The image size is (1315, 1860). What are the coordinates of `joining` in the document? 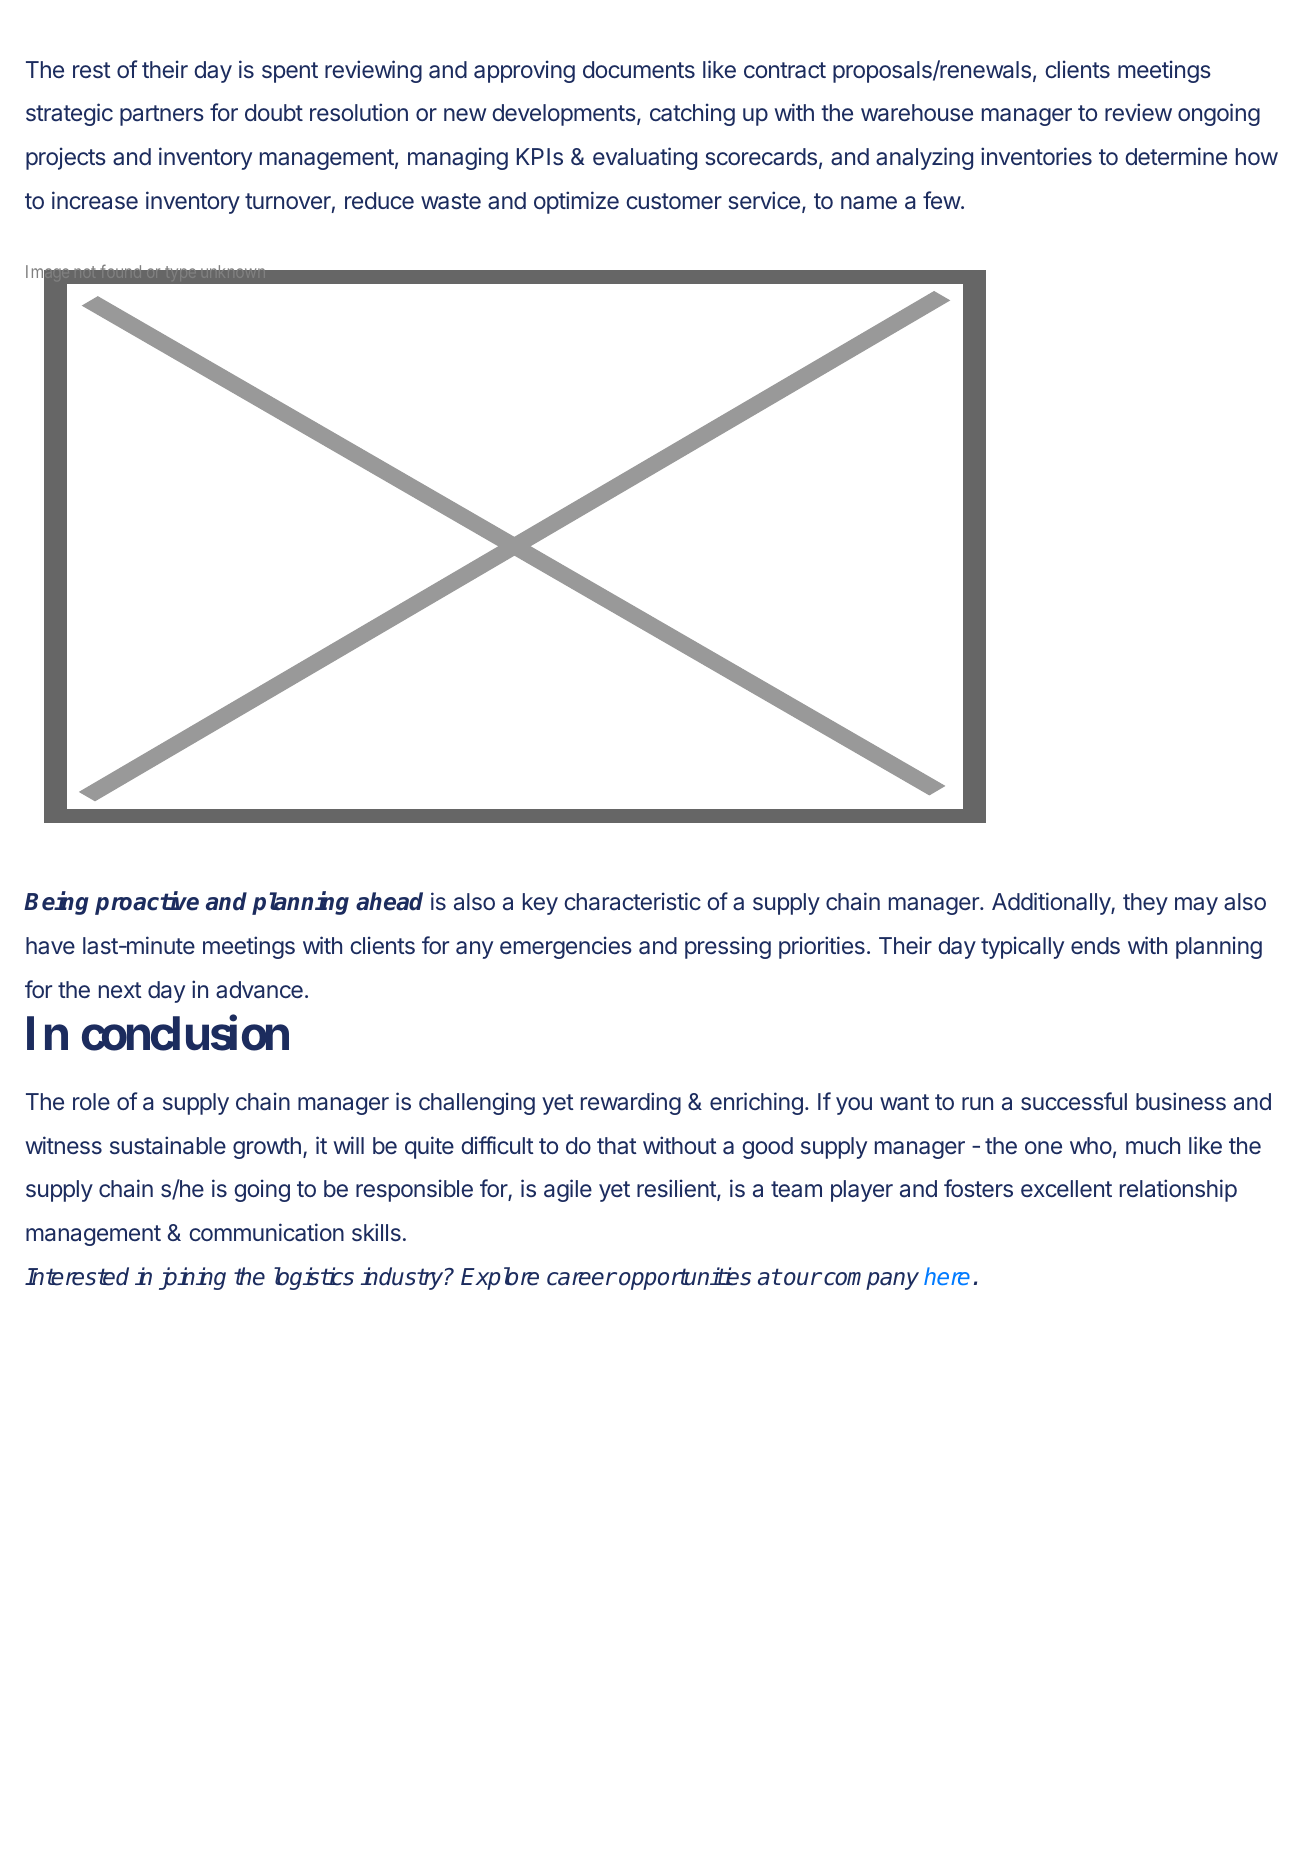 It's located at (192, 1278).
